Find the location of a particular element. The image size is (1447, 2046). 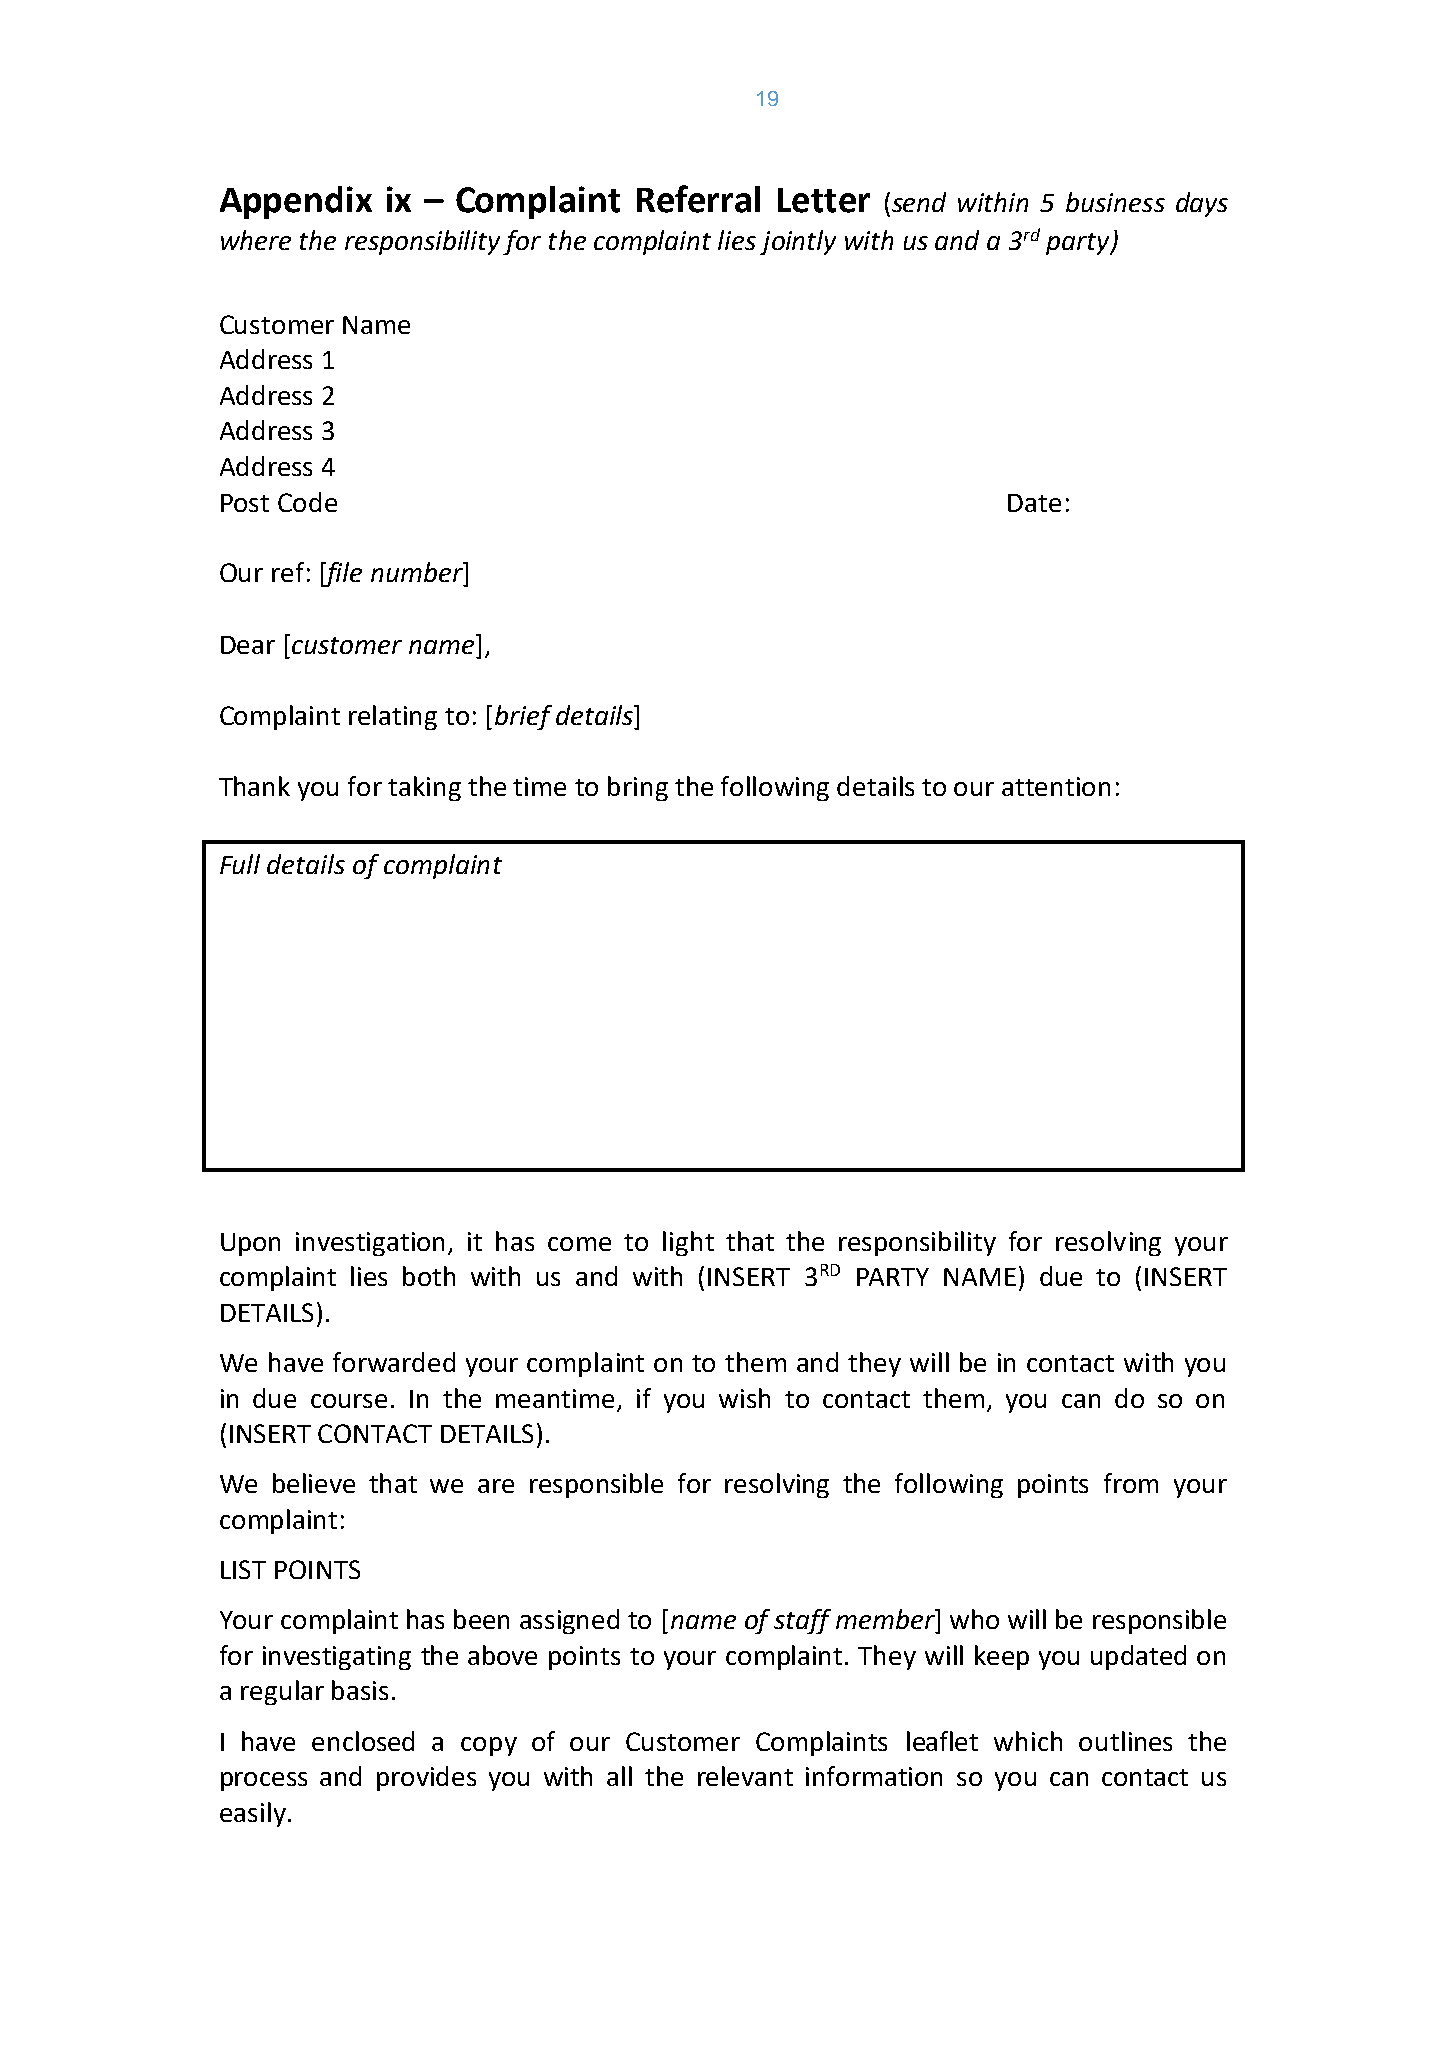

business is located at coordinates (1115, 202).
